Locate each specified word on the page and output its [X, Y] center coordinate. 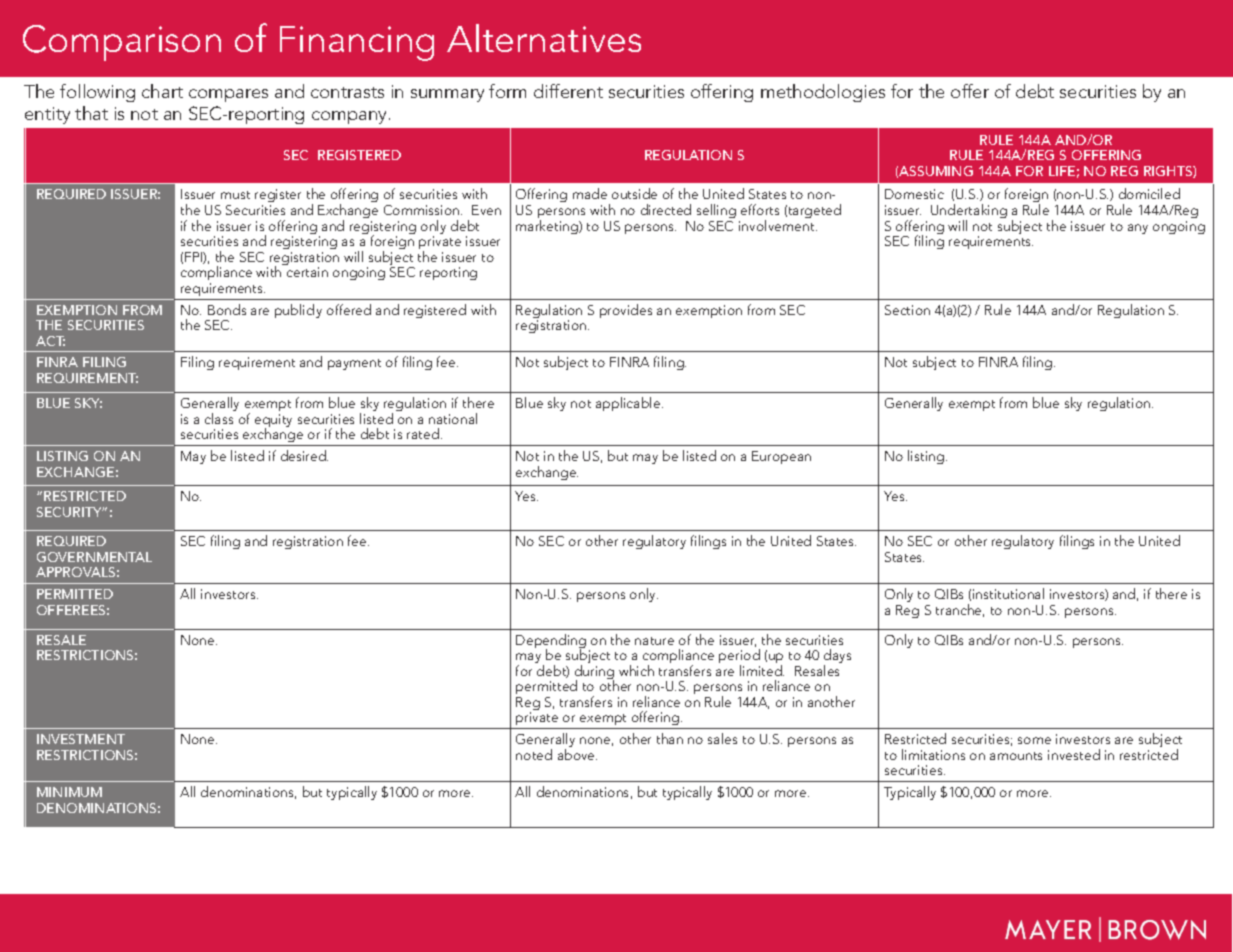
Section [907, 310]
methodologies [823, 93]
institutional [1008, 593]
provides [626, 311]
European [781, 457]
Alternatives [544, 38]
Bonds [227, 309]
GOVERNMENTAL [94, 557]
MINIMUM [69, 792]
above [577, 754]
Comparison [122, 43]
